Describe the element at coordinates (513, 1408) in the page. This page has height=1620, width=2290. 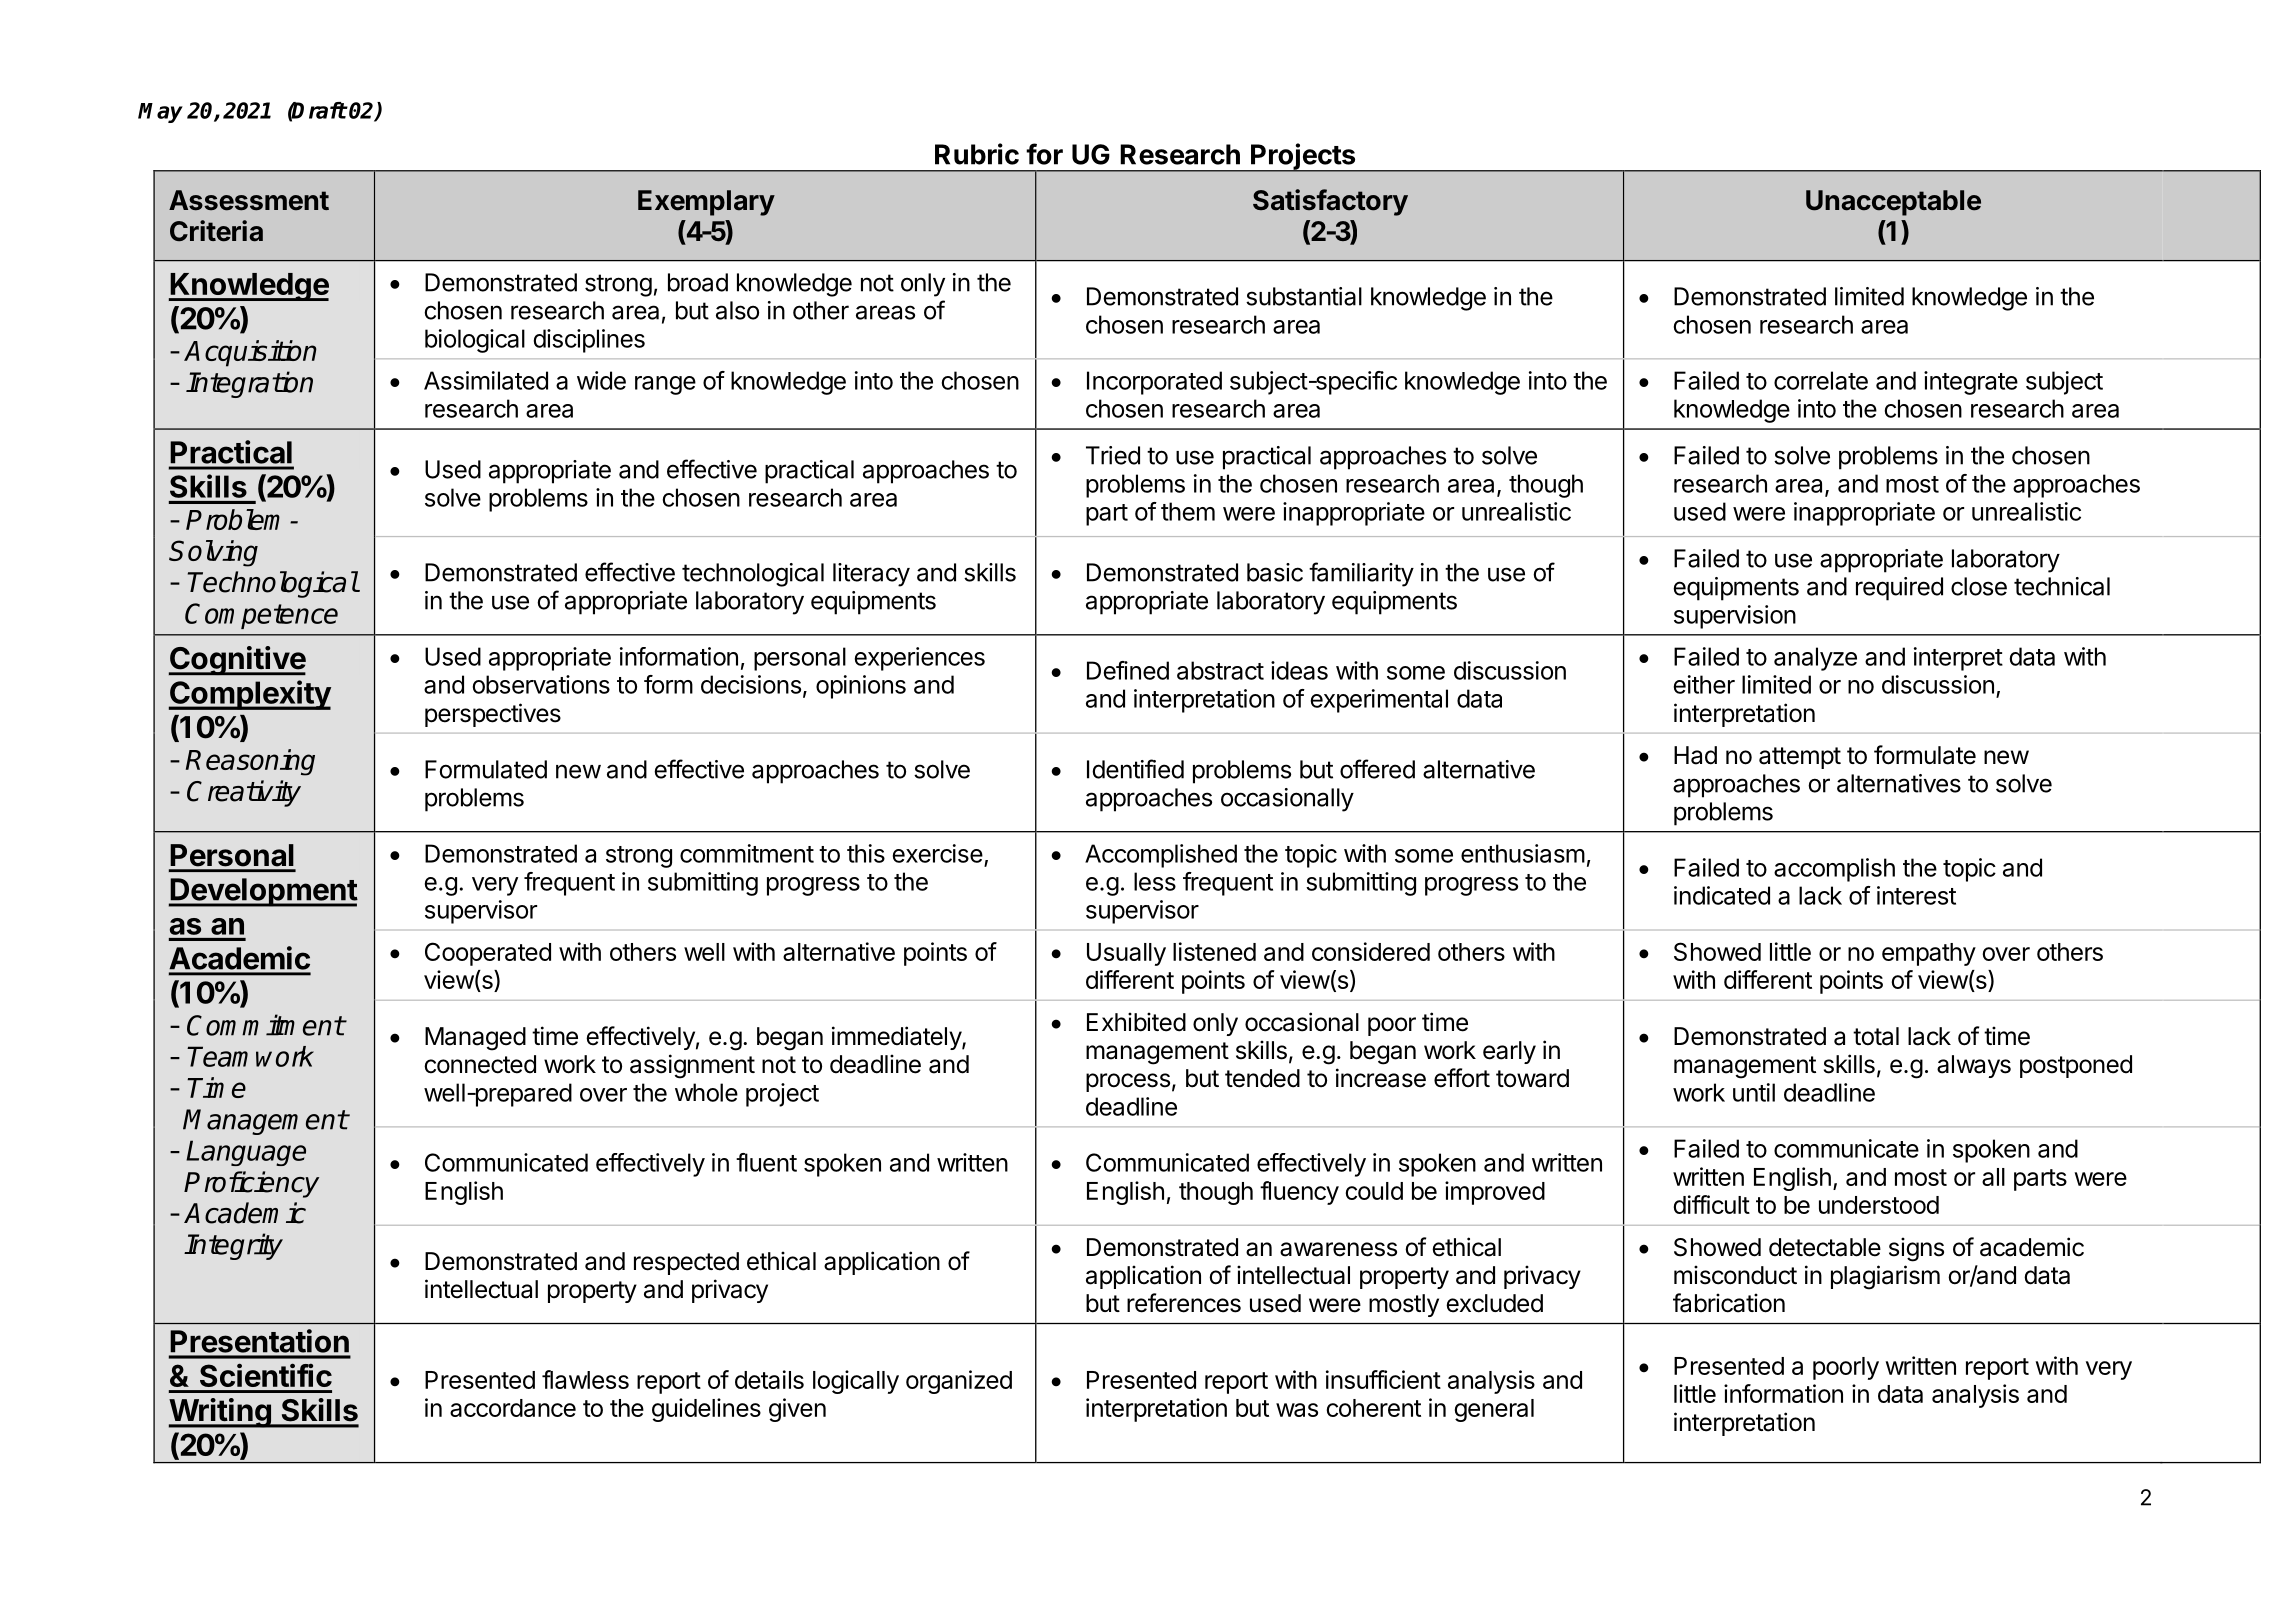
I see `accordance` at that location.
